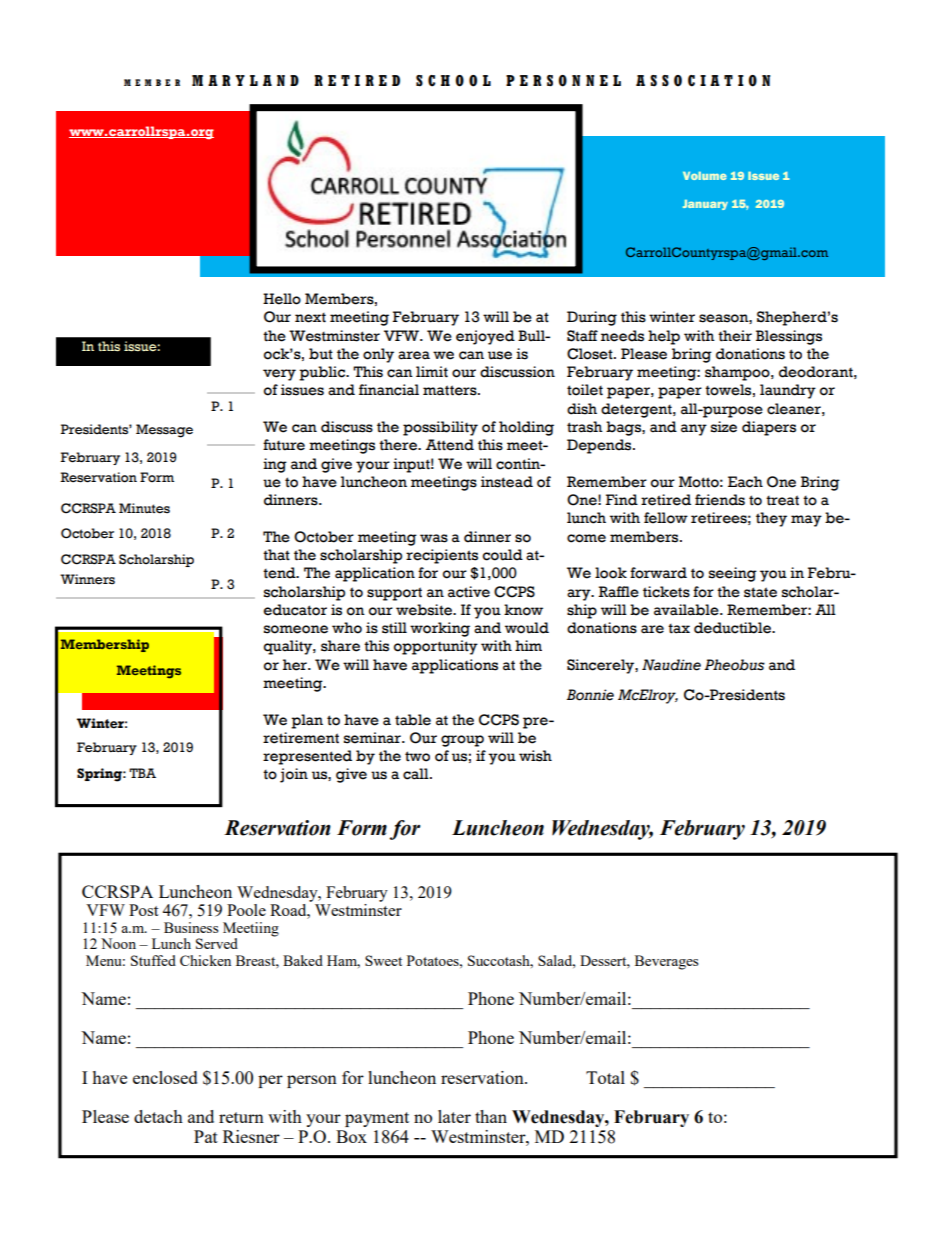 The width and height of the screenshot is (952, 1233). Describe the element at coordinates (705, 205) in the screenshot. I see `January` at that location.
